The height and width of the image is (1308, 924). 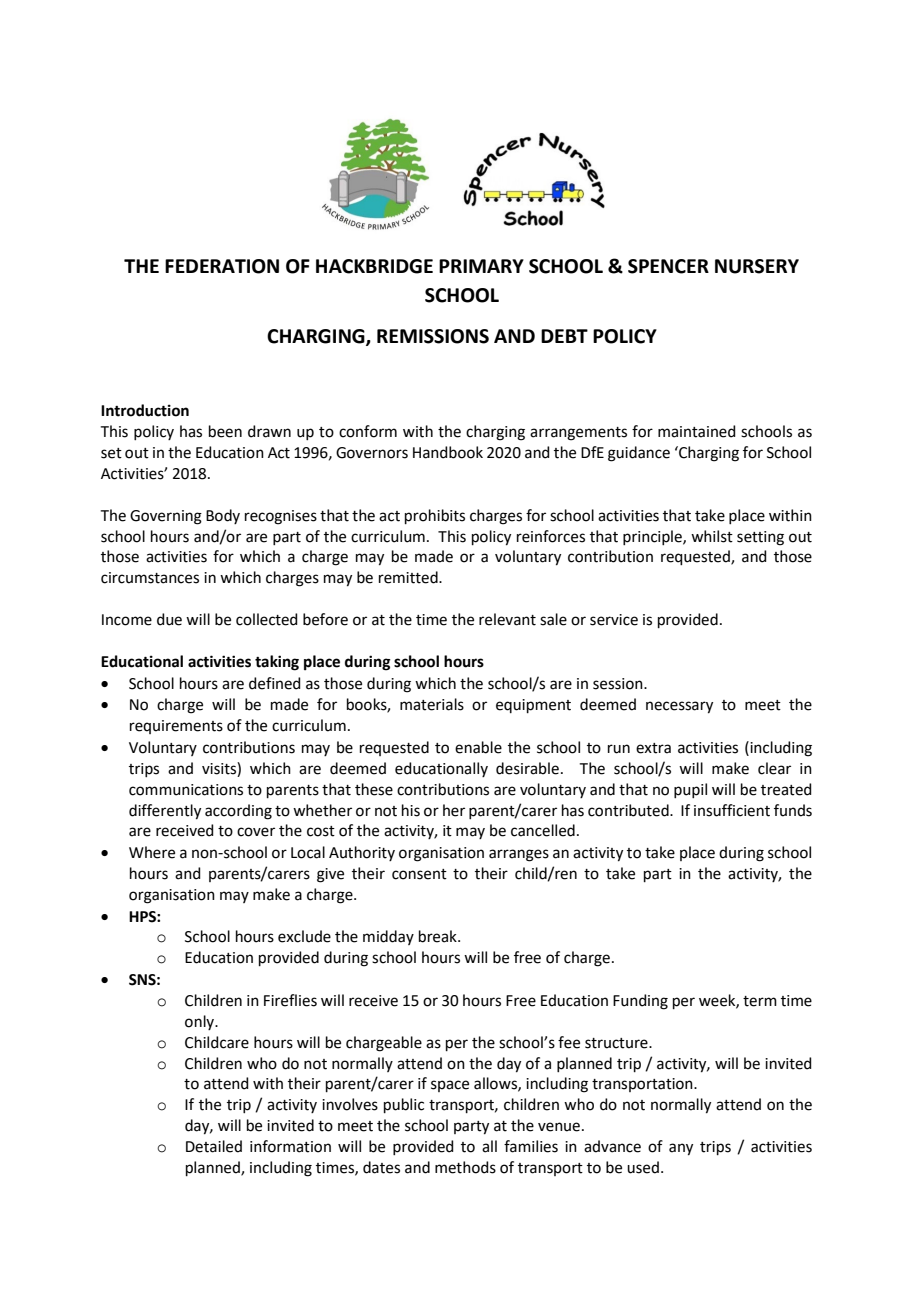 What do you see at coordinates (465, 1167) in the image?
I see `methods` at bounding box center [465, 1167].
